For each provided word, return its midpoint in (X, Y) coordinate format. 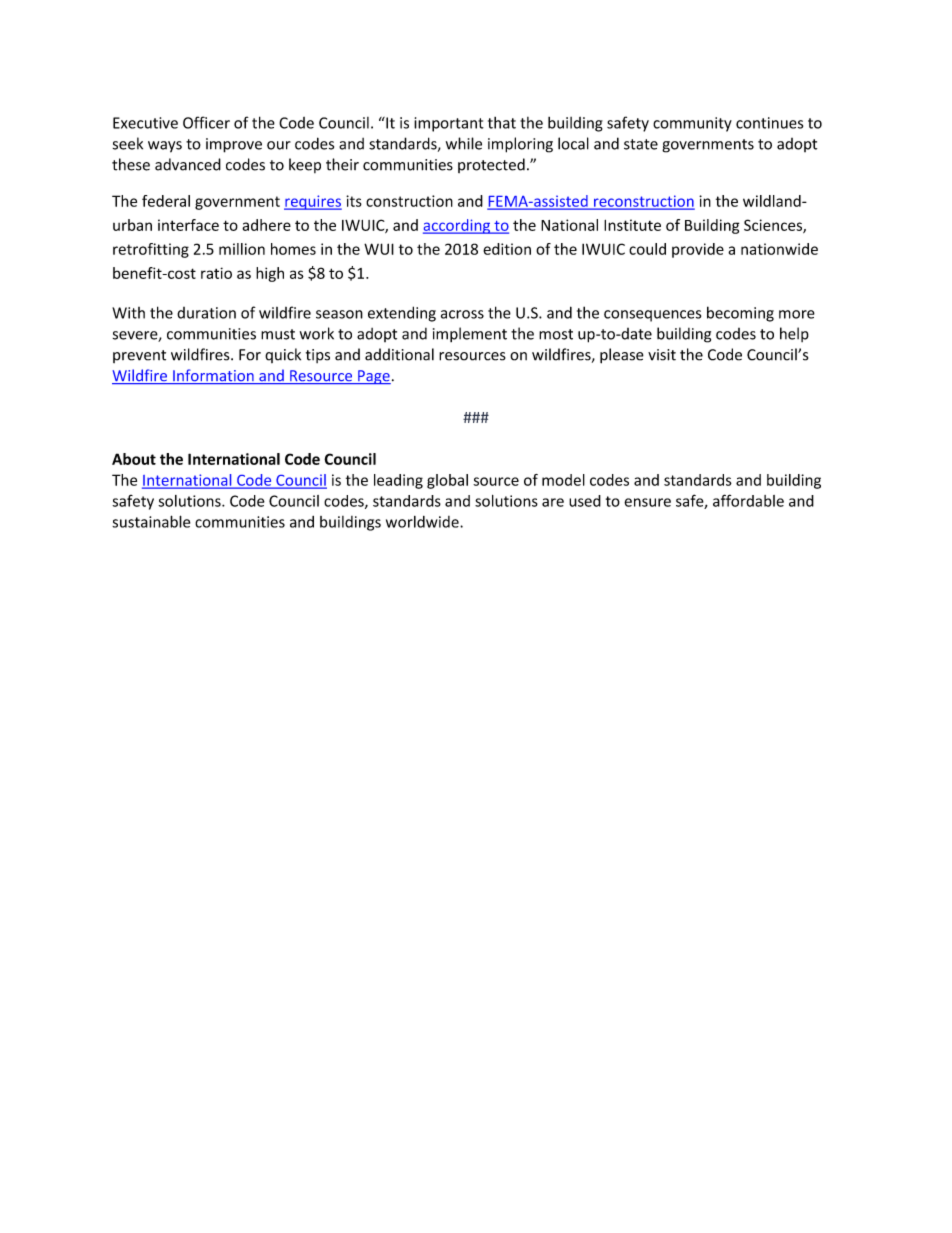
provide (698, 250)
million (242, 249)
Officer (206, 122)
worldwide (423, 522)
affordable (748, 500)
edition (507, 249)
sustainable (151, 521)
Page (373, 377)
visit (662, 355)
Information (213, 376)
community (692, 124)
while (464, 143)
